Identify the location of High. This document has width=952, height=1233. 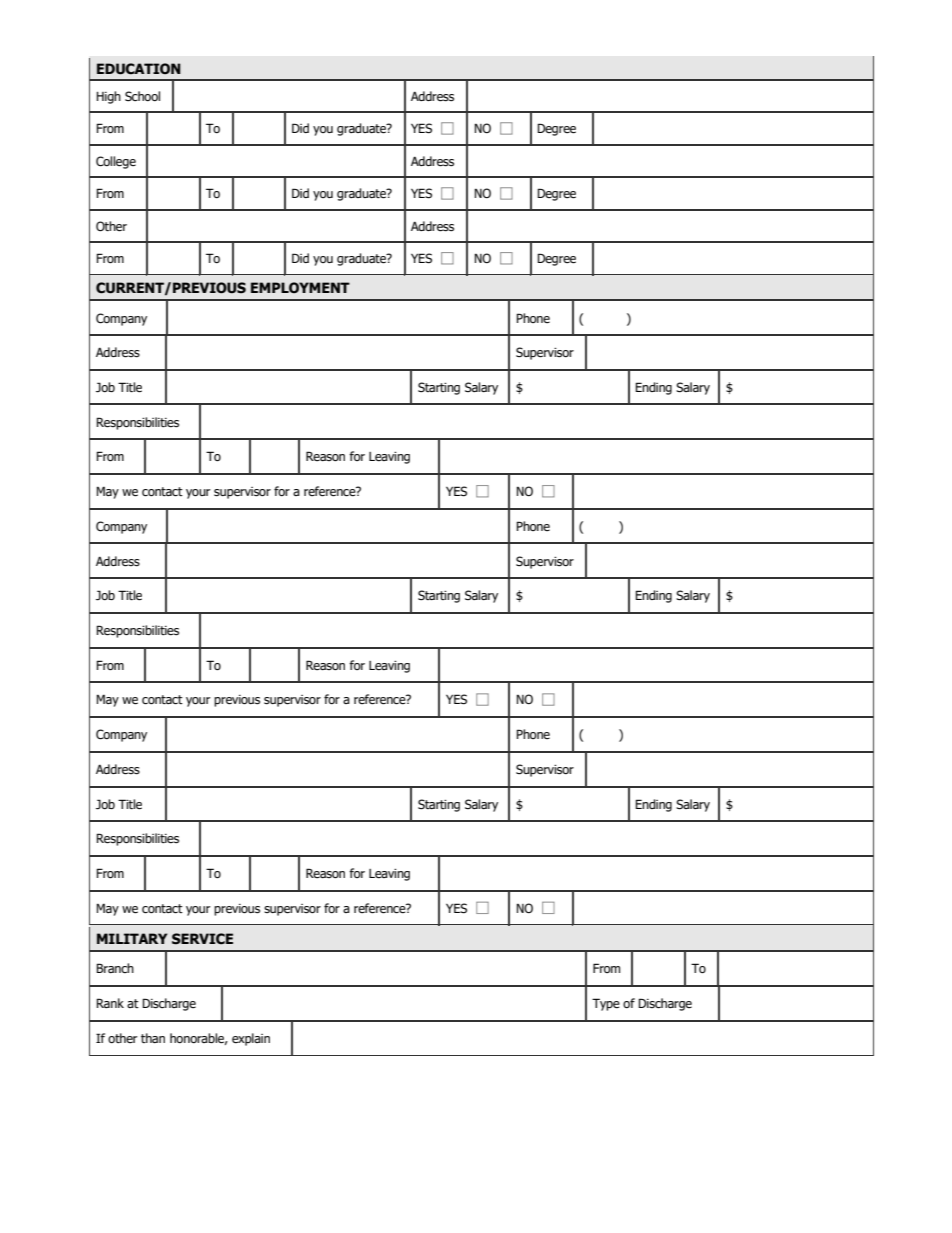
(108, 97).
